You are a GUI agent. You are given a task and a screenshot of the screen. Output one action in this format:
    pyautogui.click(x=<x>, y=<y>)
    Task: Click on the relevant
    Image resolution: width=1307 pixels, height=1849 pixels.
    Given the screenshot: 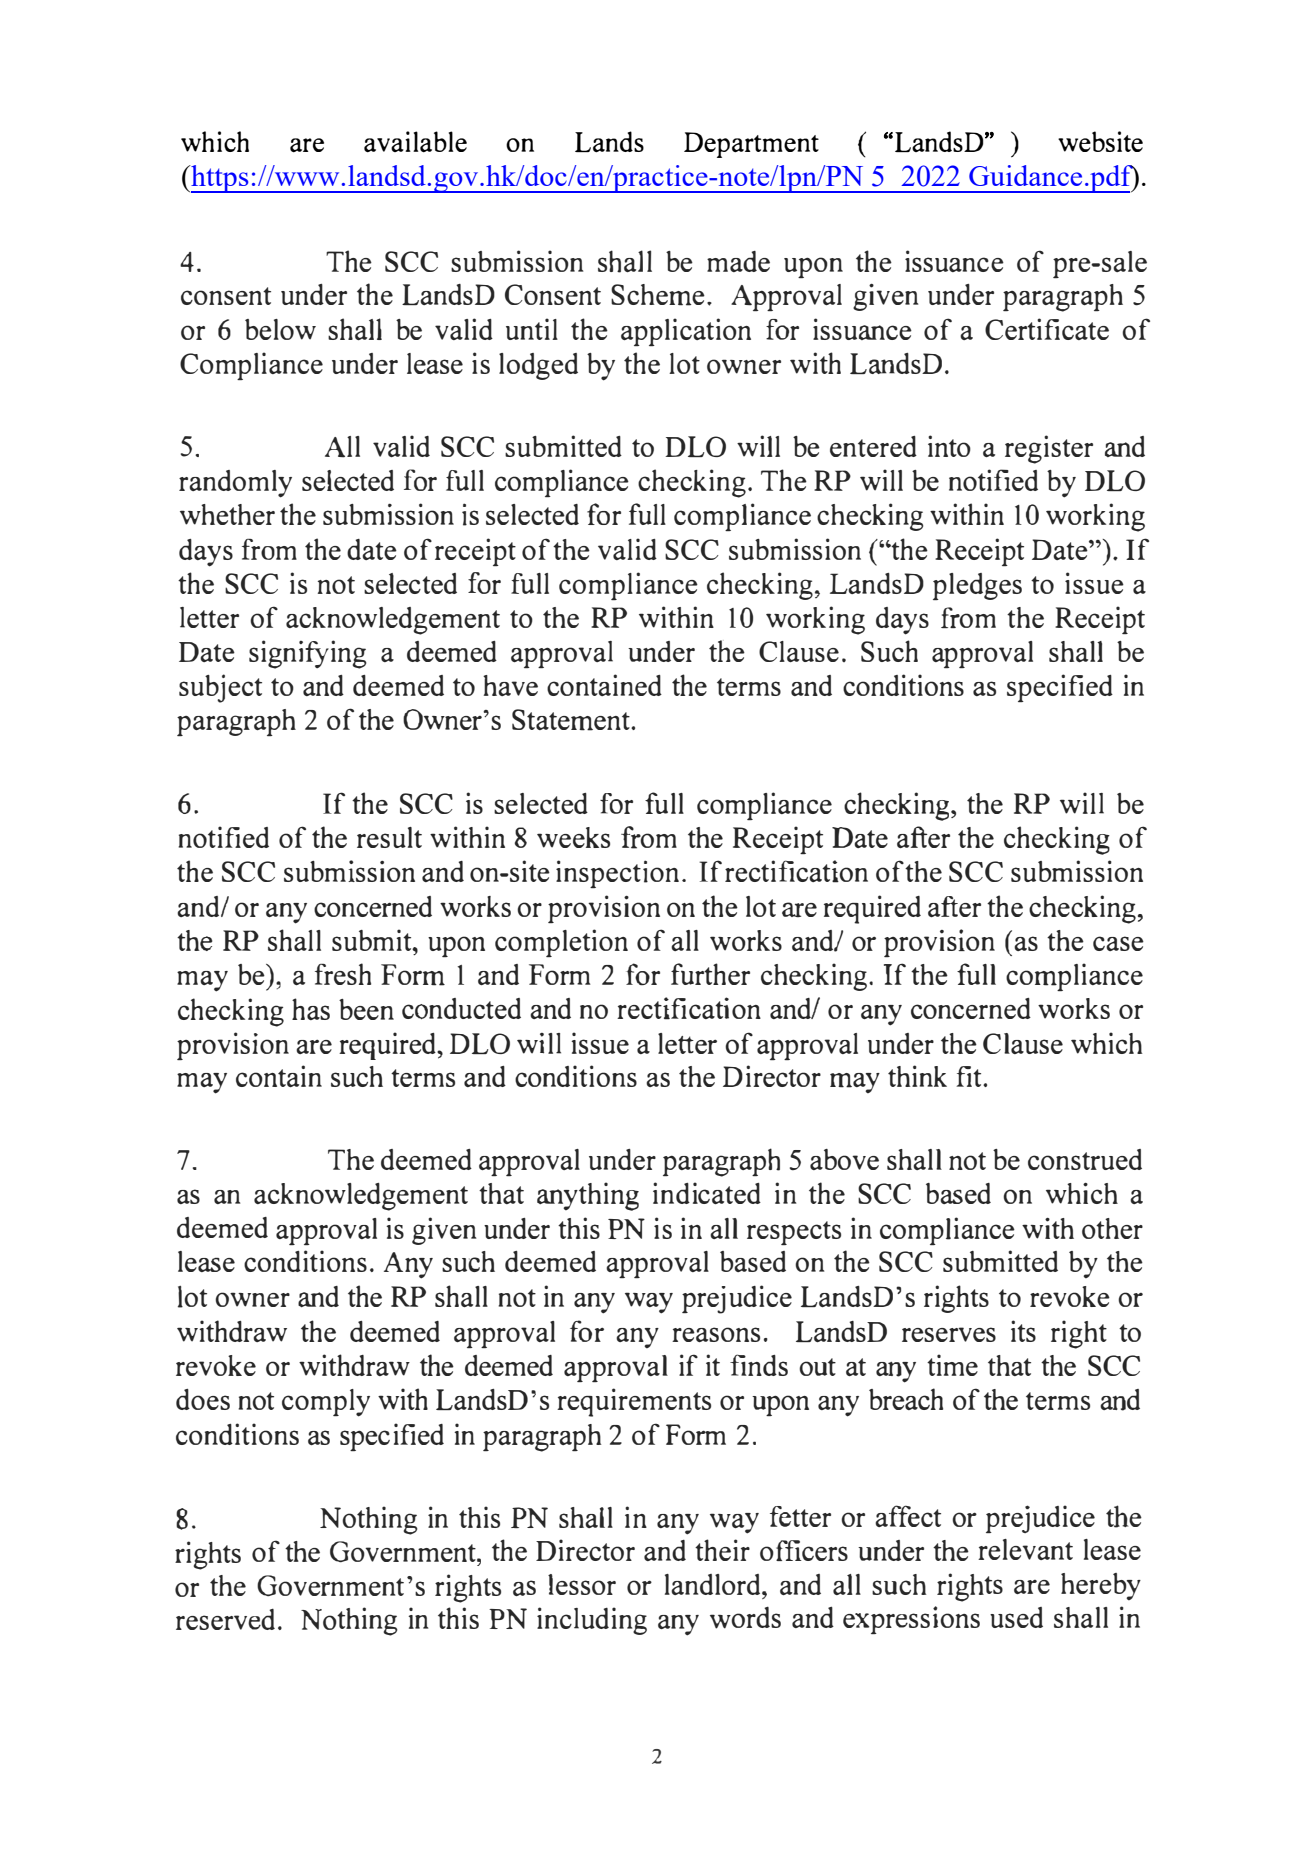 What is the action you would take?
    pyautogui.click(x=1025, y=1549)
